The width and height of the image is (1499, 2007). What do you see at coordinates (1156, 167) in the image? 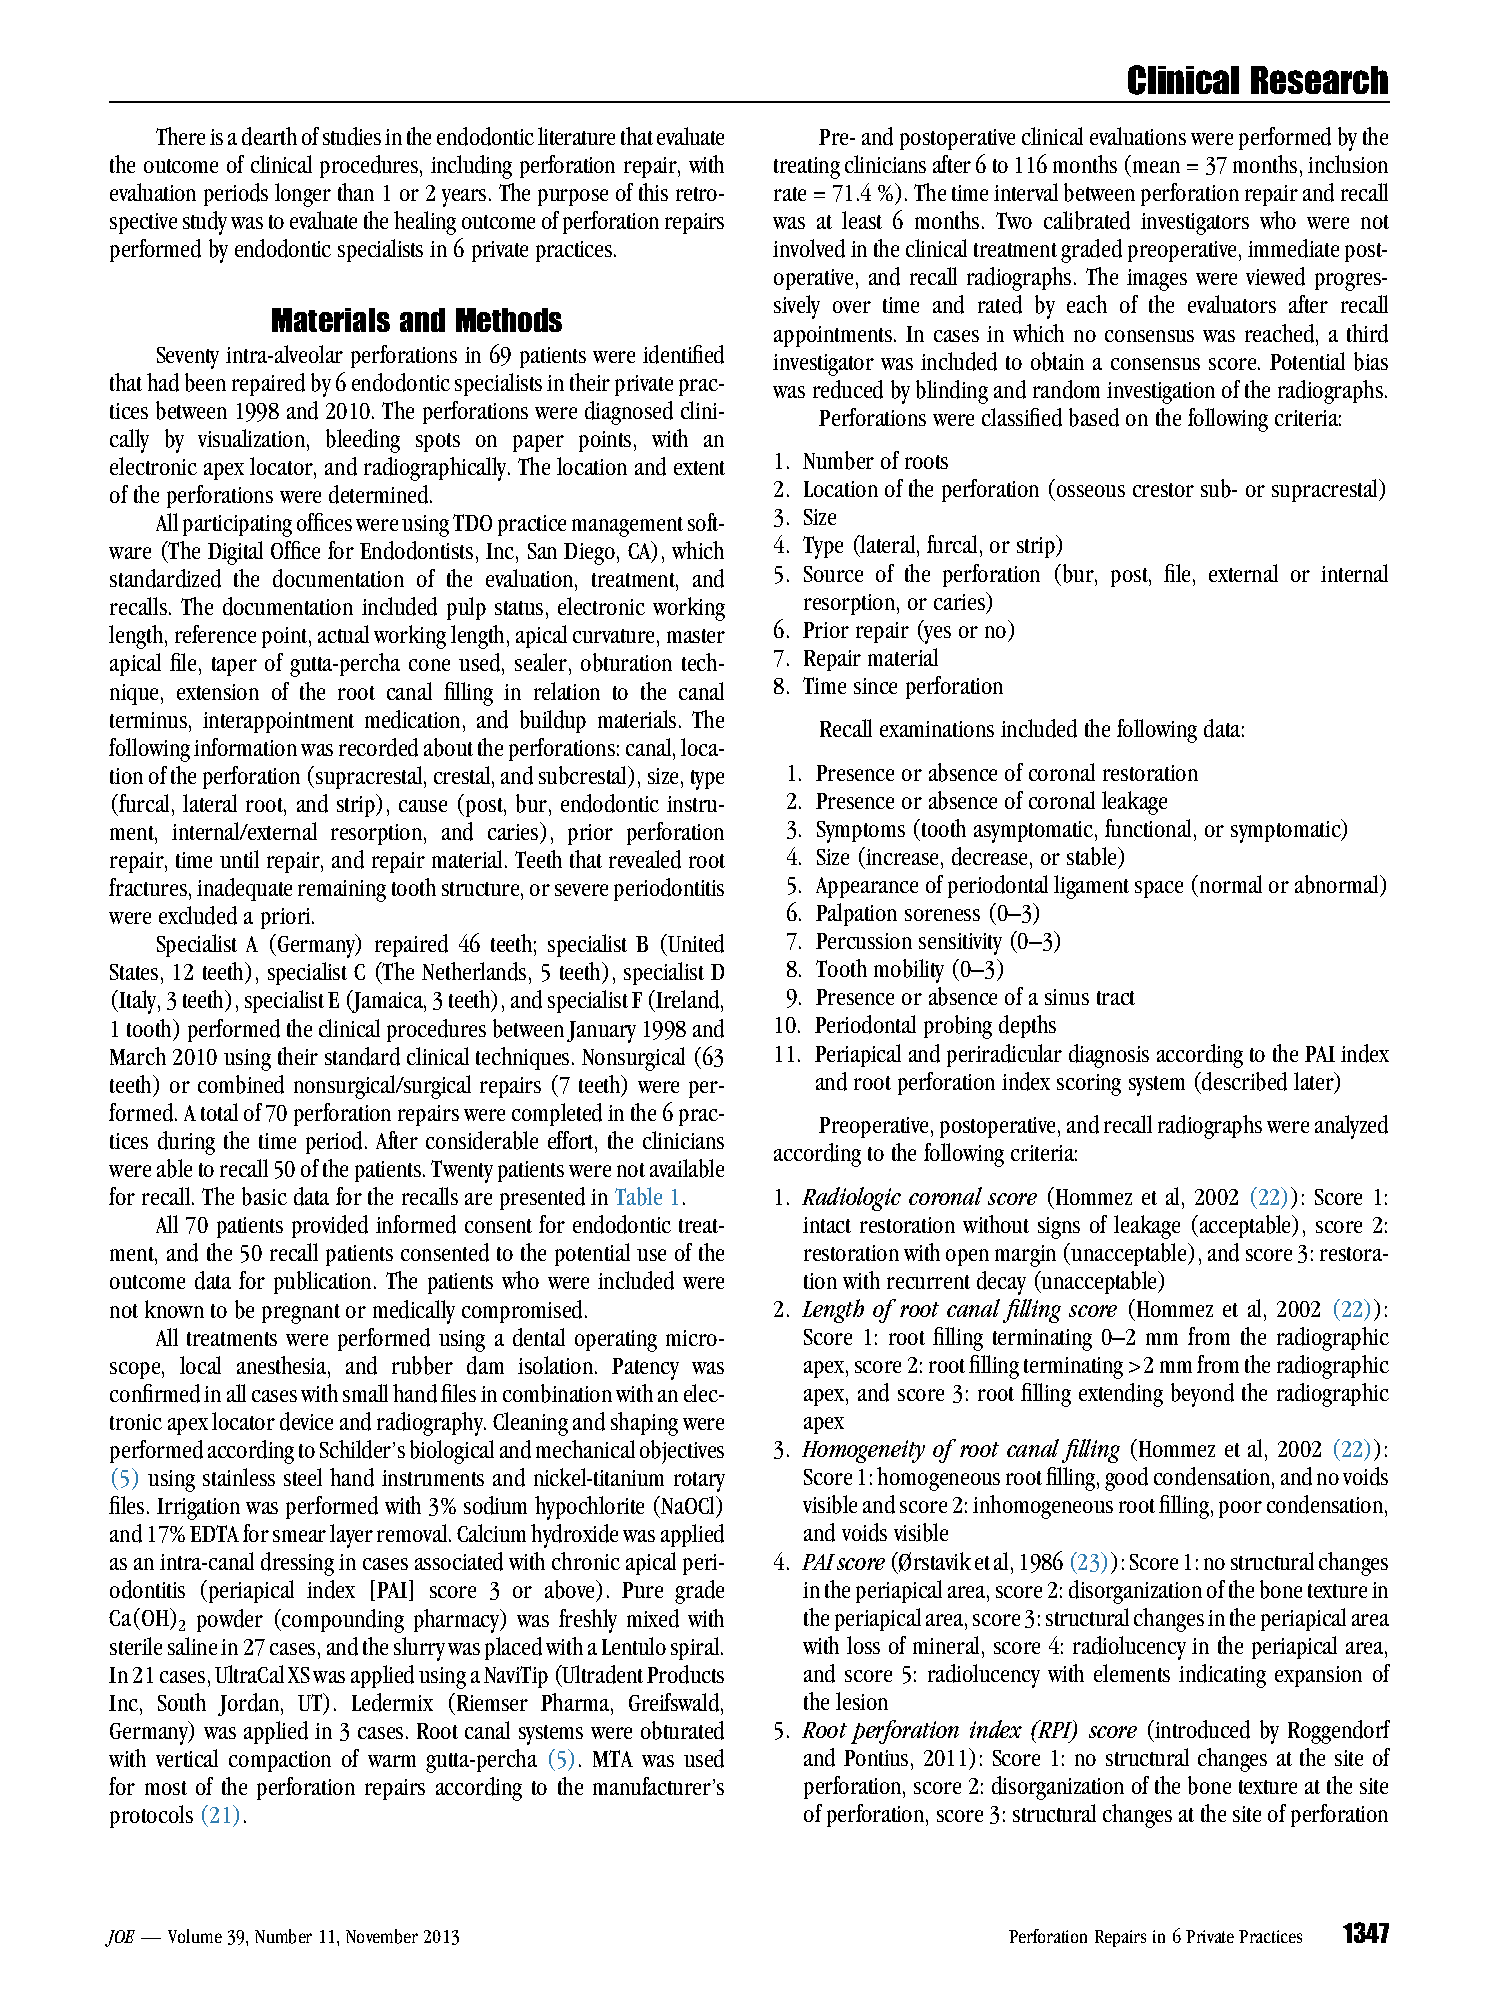
I see `mean` at bounding box center [1156, 167].
